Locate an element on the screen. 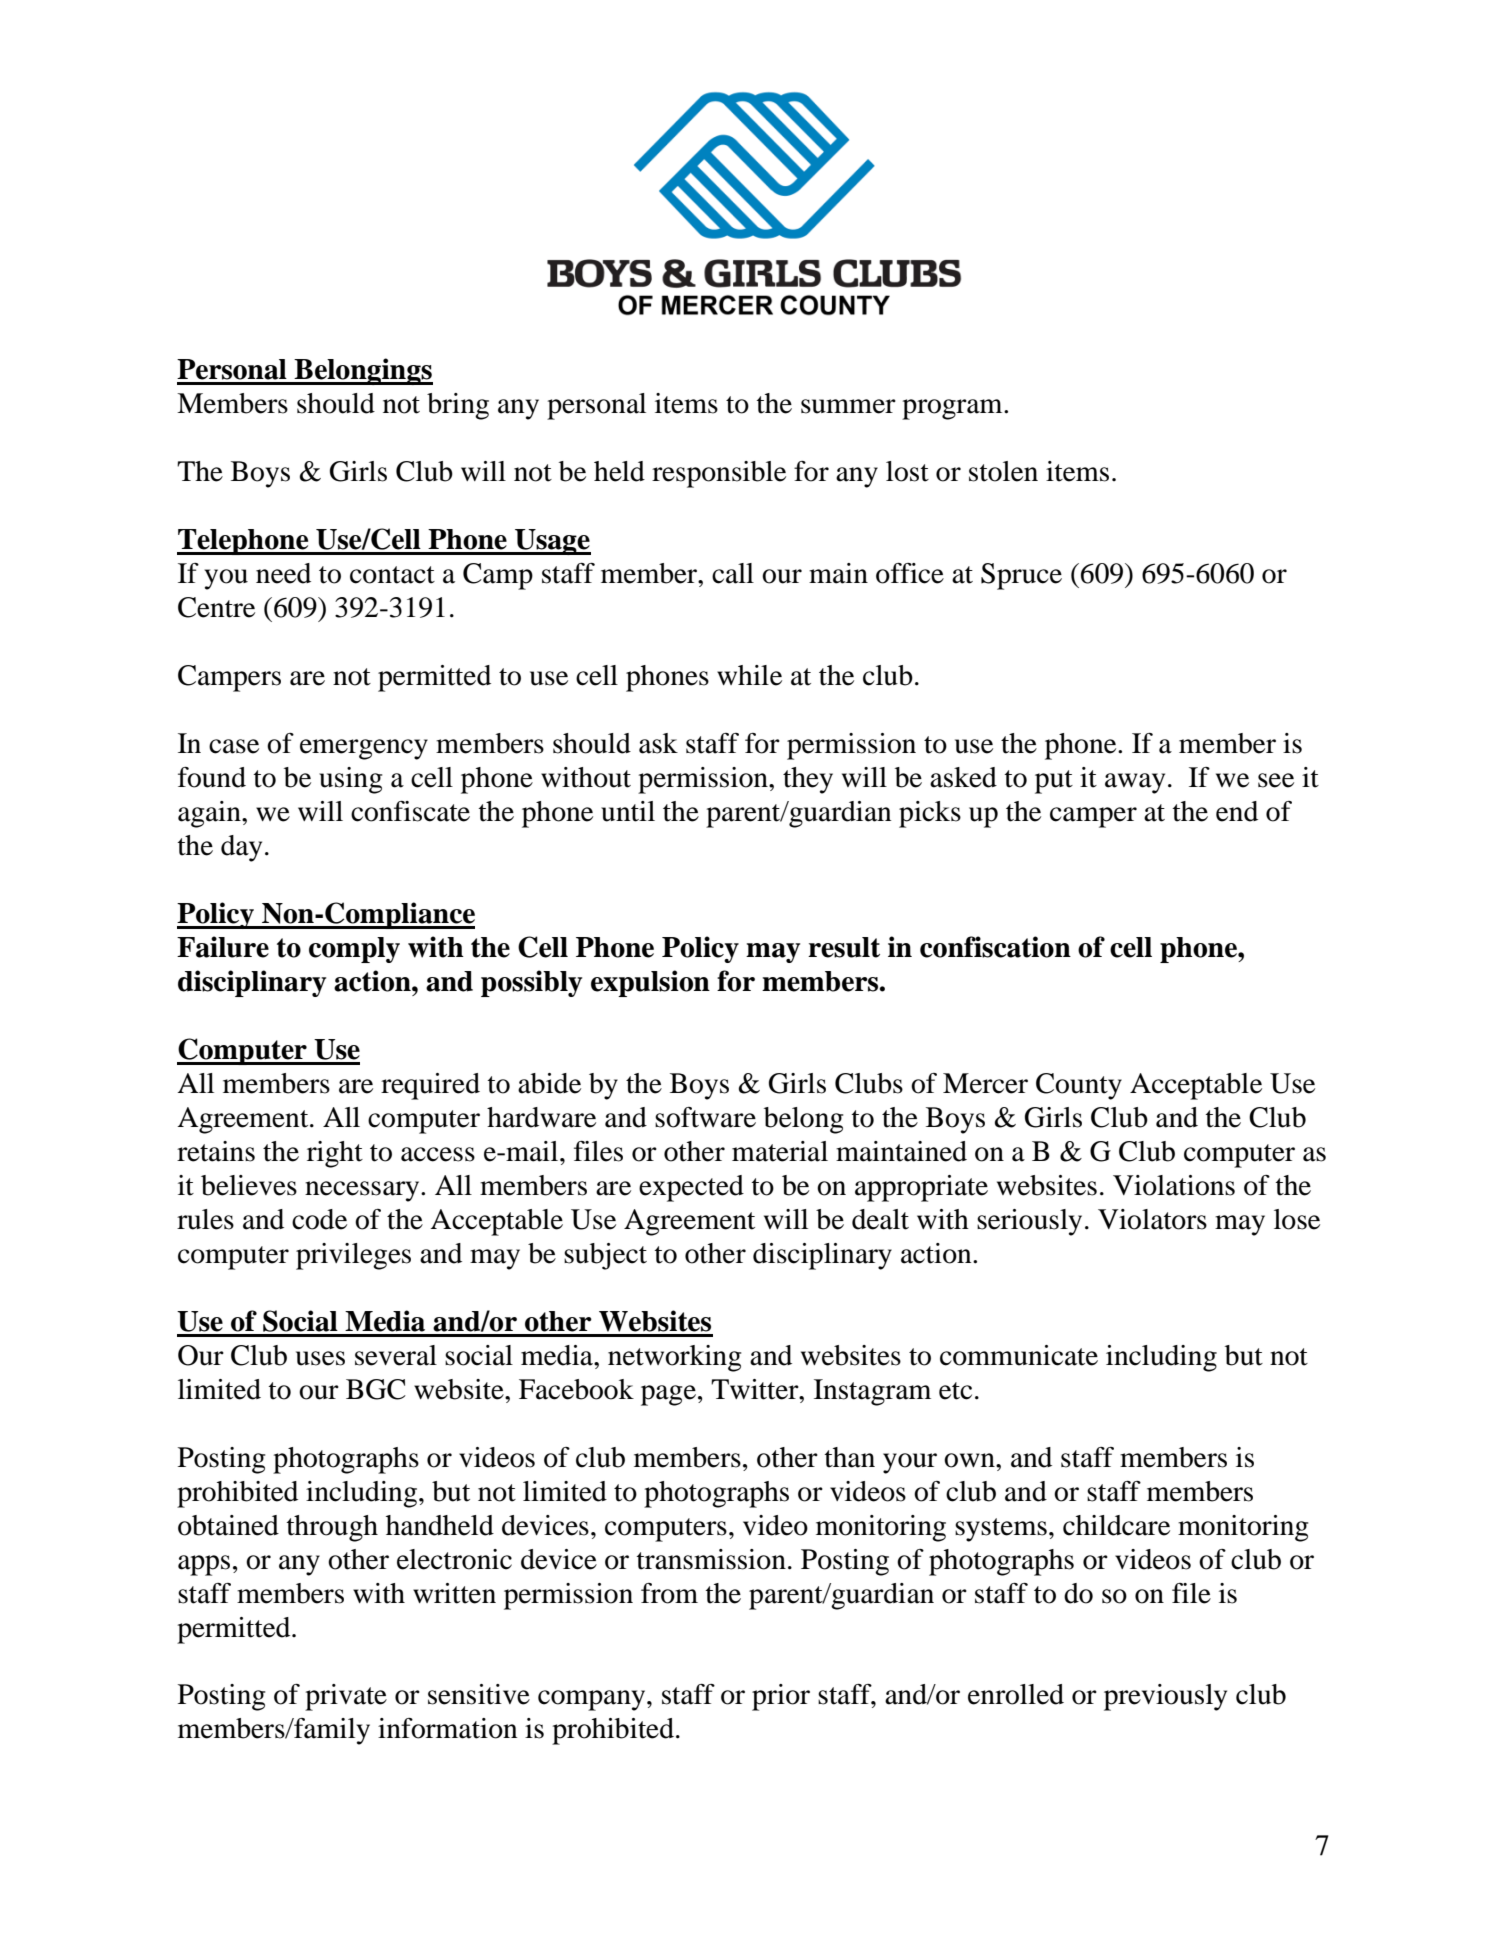  County is located at coordinates (1079, 1086).
